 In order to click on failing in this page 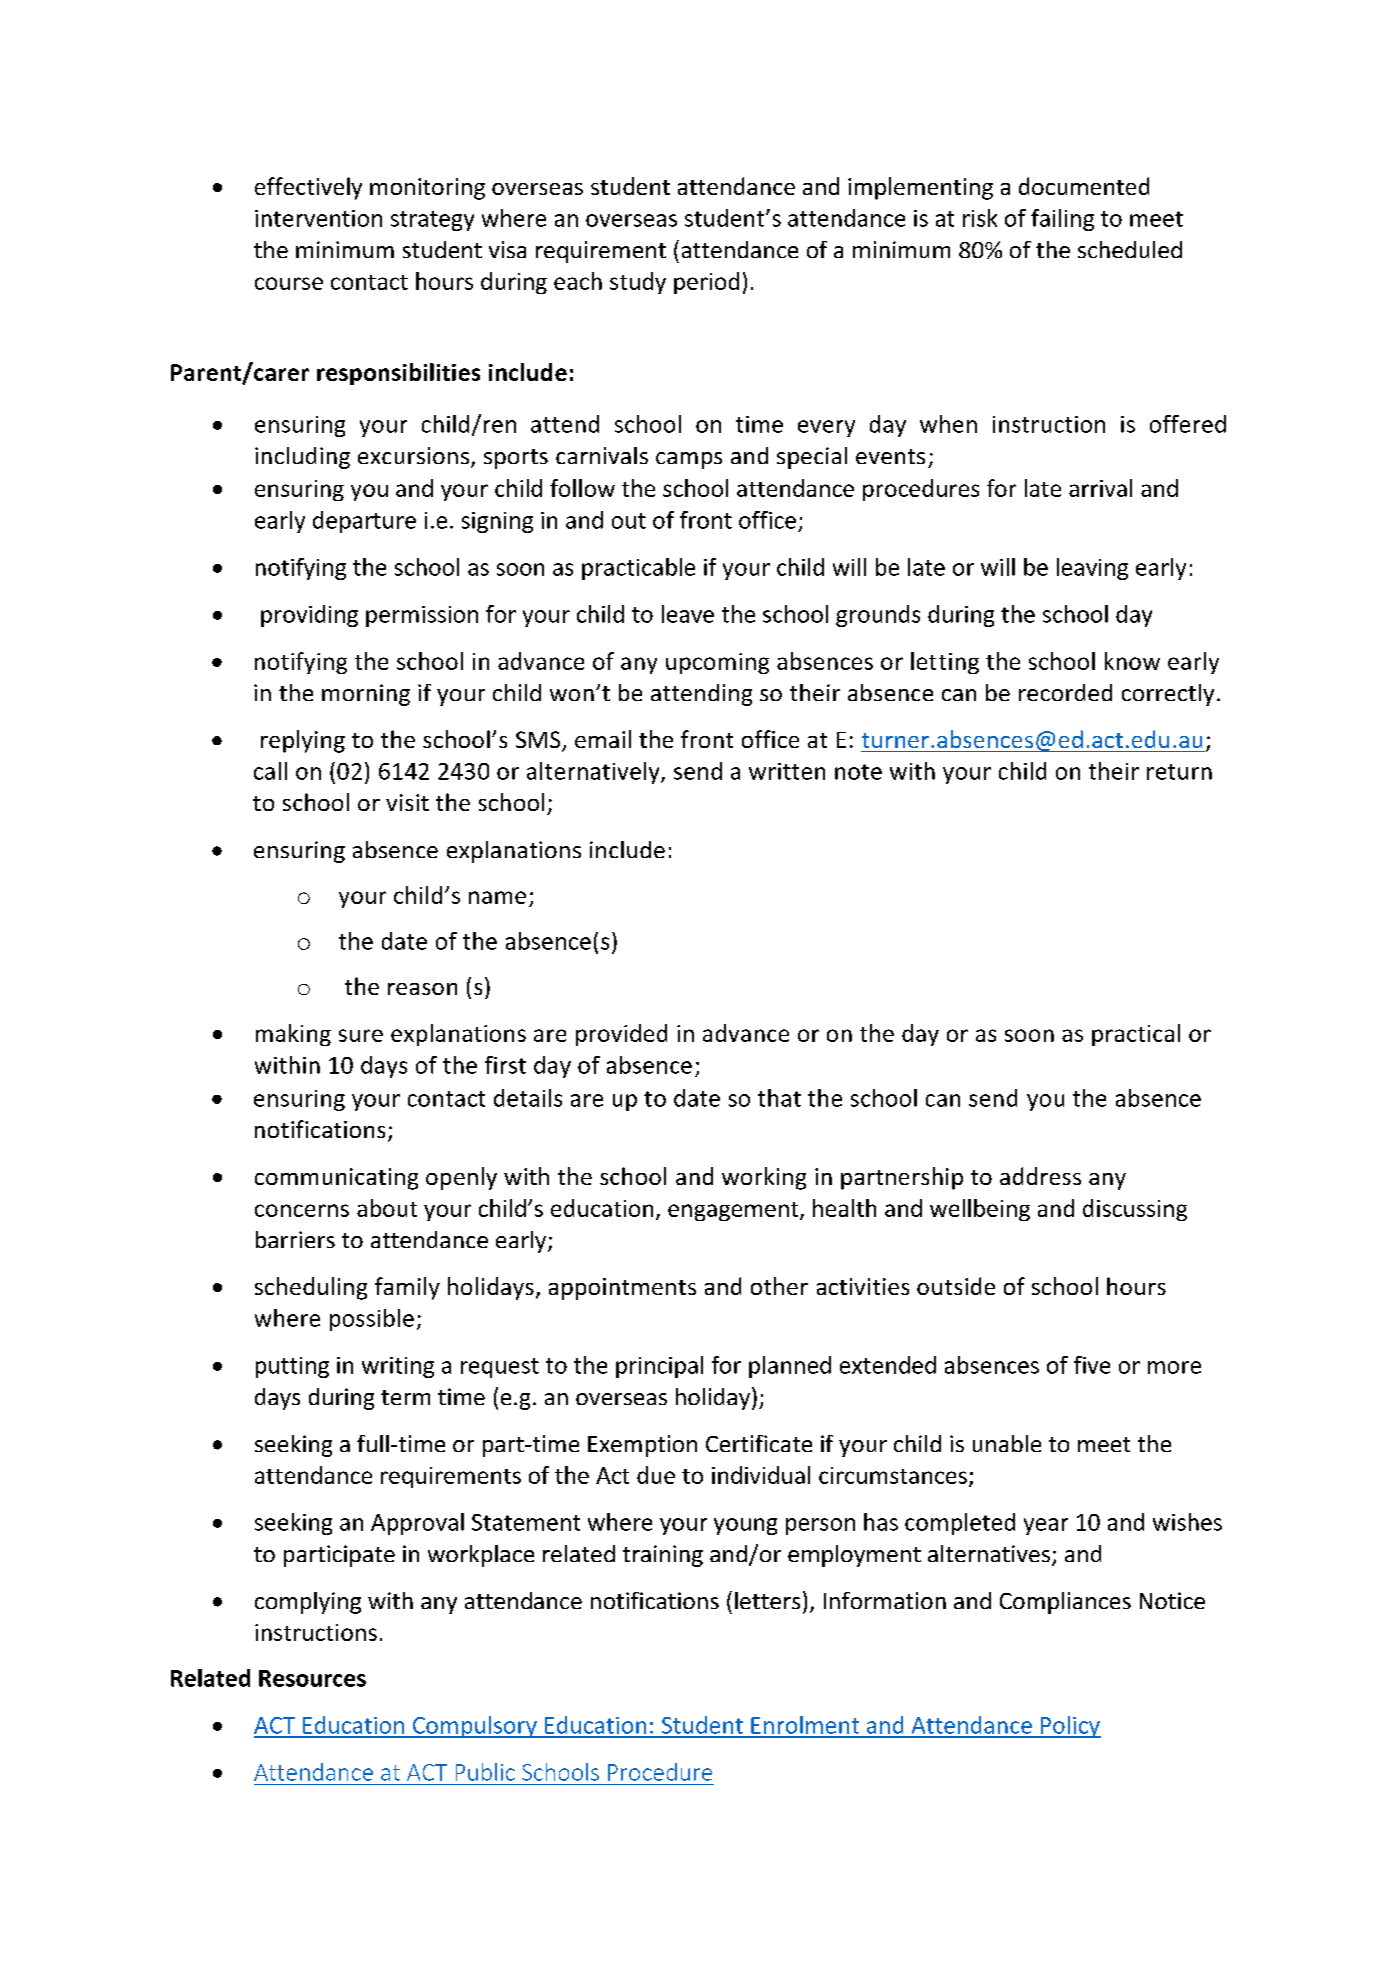, I will do `click(1062, 220)`.
